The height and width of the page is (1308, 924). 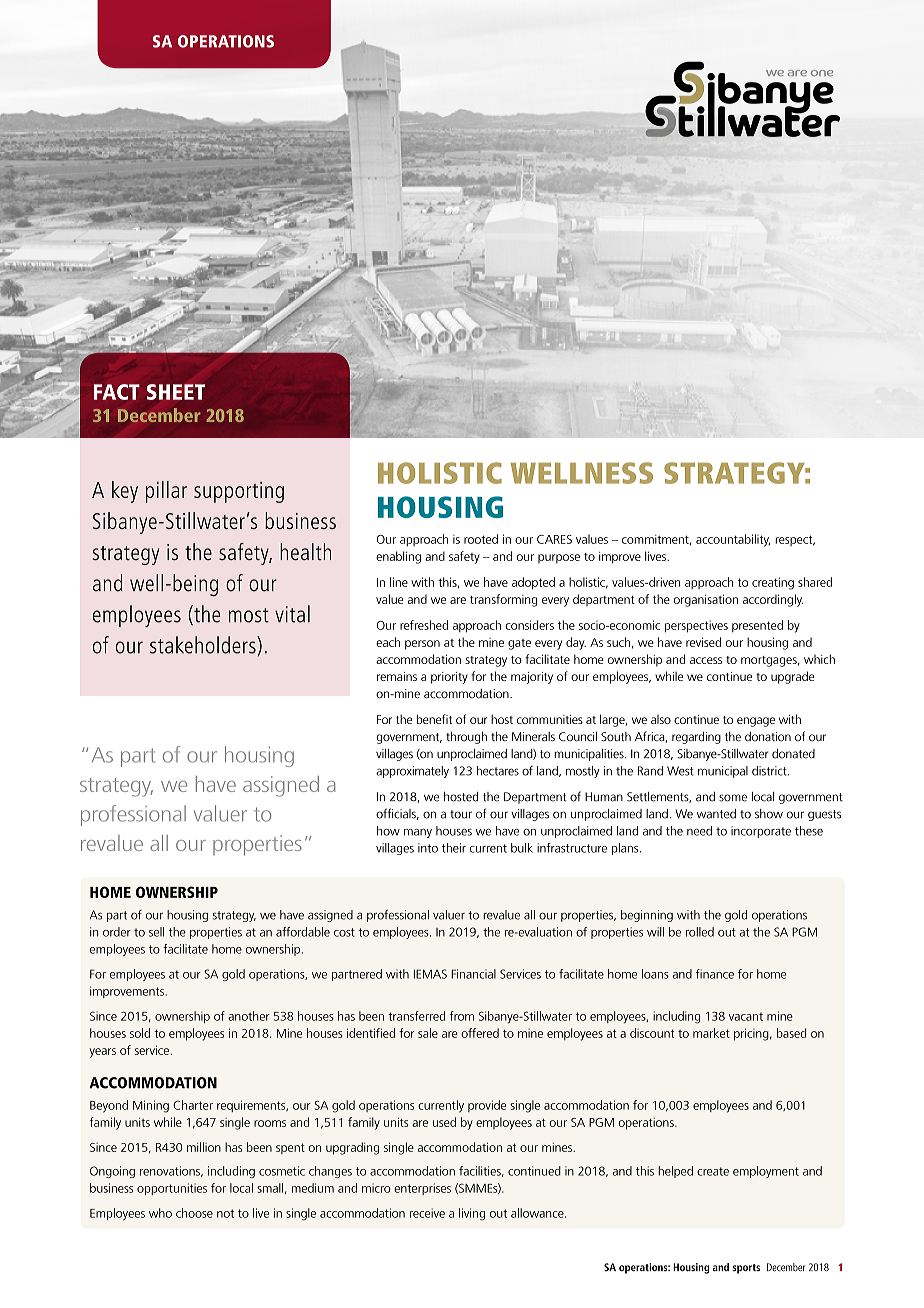 I want to click on living, so click(x=472, y=1214).
